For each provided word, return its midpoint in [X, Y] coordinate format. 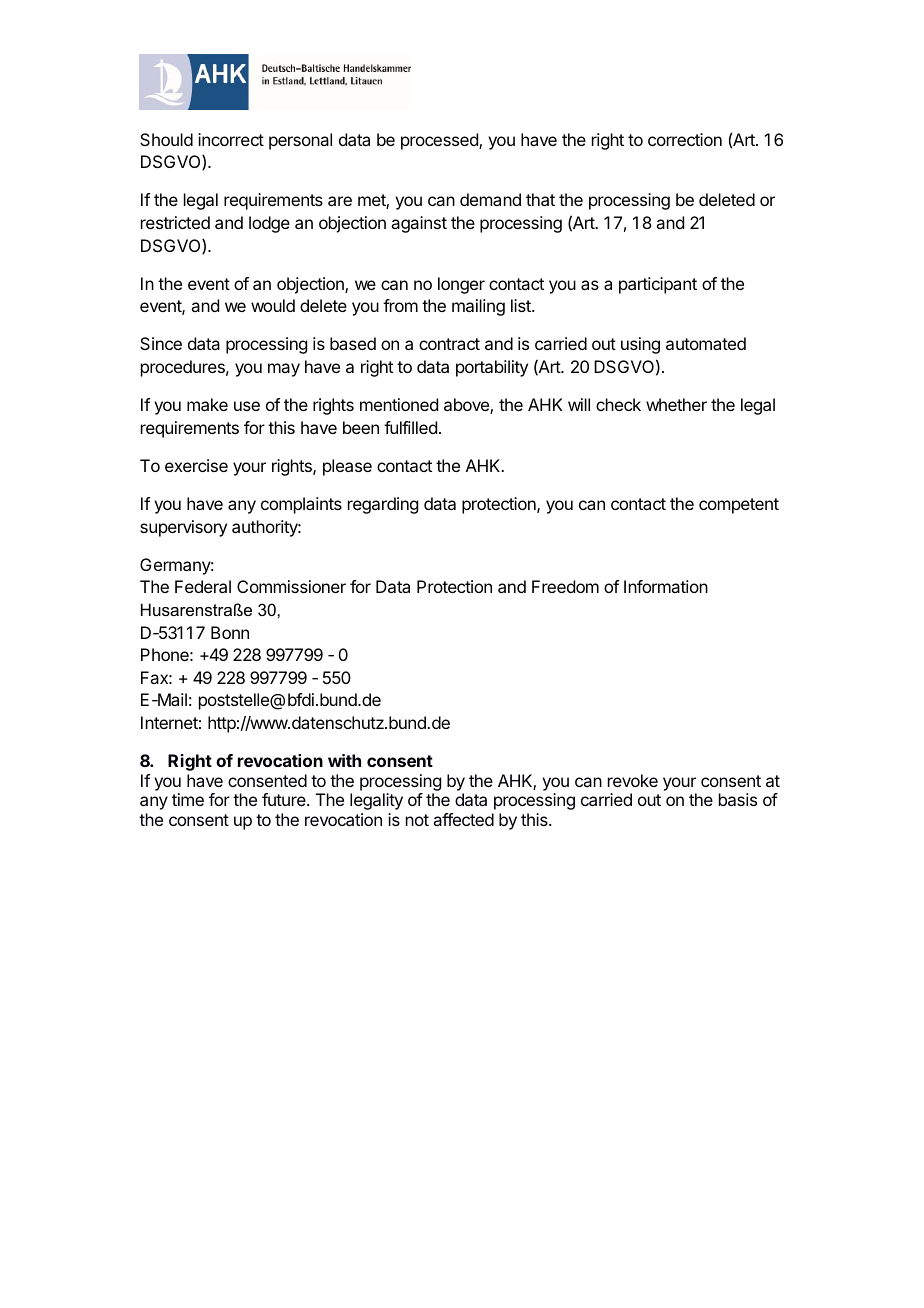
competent [739, 506]
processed [440, 141]
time [188, 799]
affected [463, 819]
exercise [196, 465]
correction [685, 139]
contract [449, 344]
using [640, 345]
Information [666, 586]
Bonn [230, 632]
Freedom [565, 586]
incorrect [231, 139]
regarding [383, 505]
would [273, 305]
